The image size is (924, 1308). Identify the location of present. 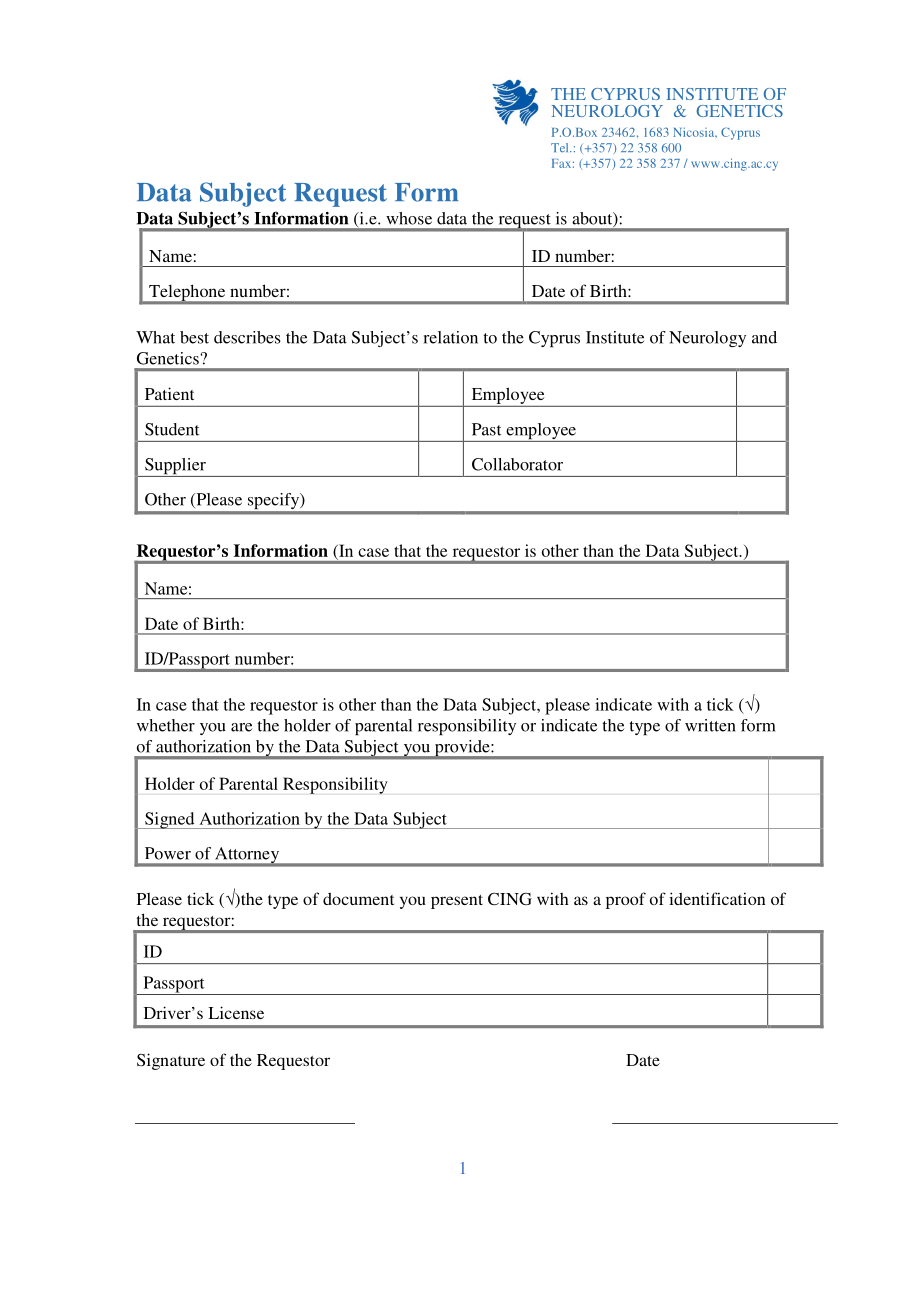
(457, 902).
